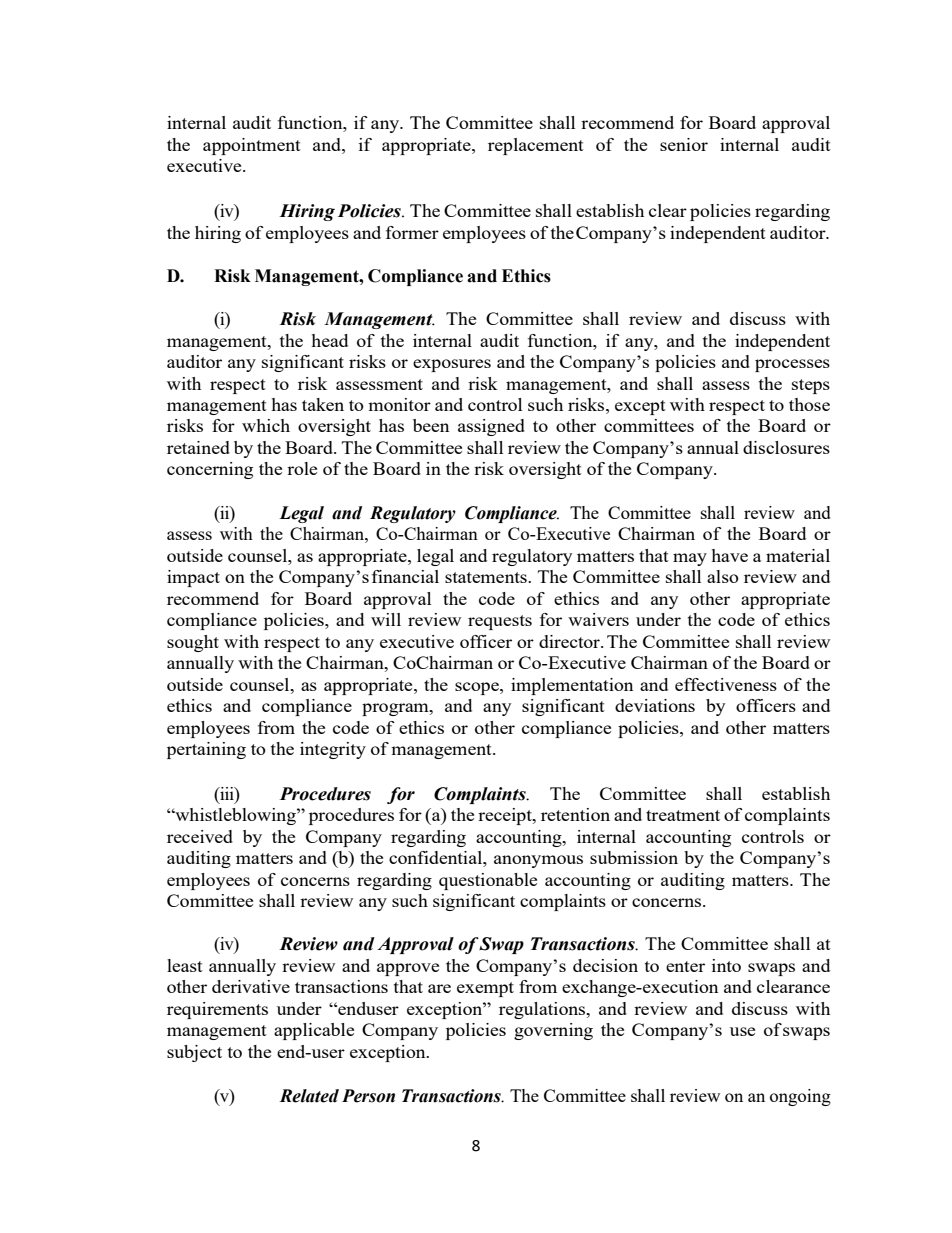  What do you see at coordinates (193, 643) in the document?
I see `sought` at bounding box center [193, 643].
